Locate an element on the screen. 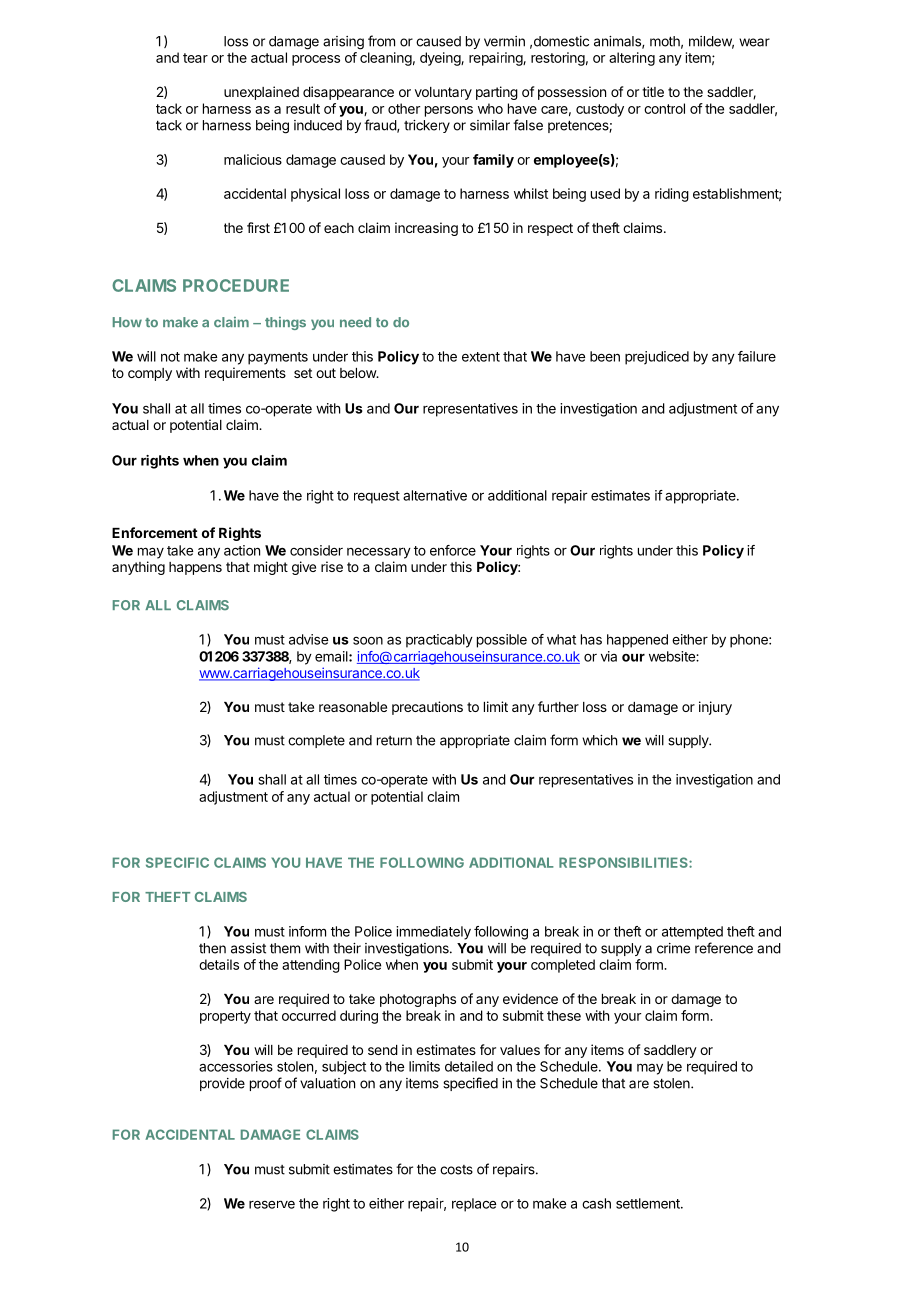  attempted is located at coordinates (692, 933).
